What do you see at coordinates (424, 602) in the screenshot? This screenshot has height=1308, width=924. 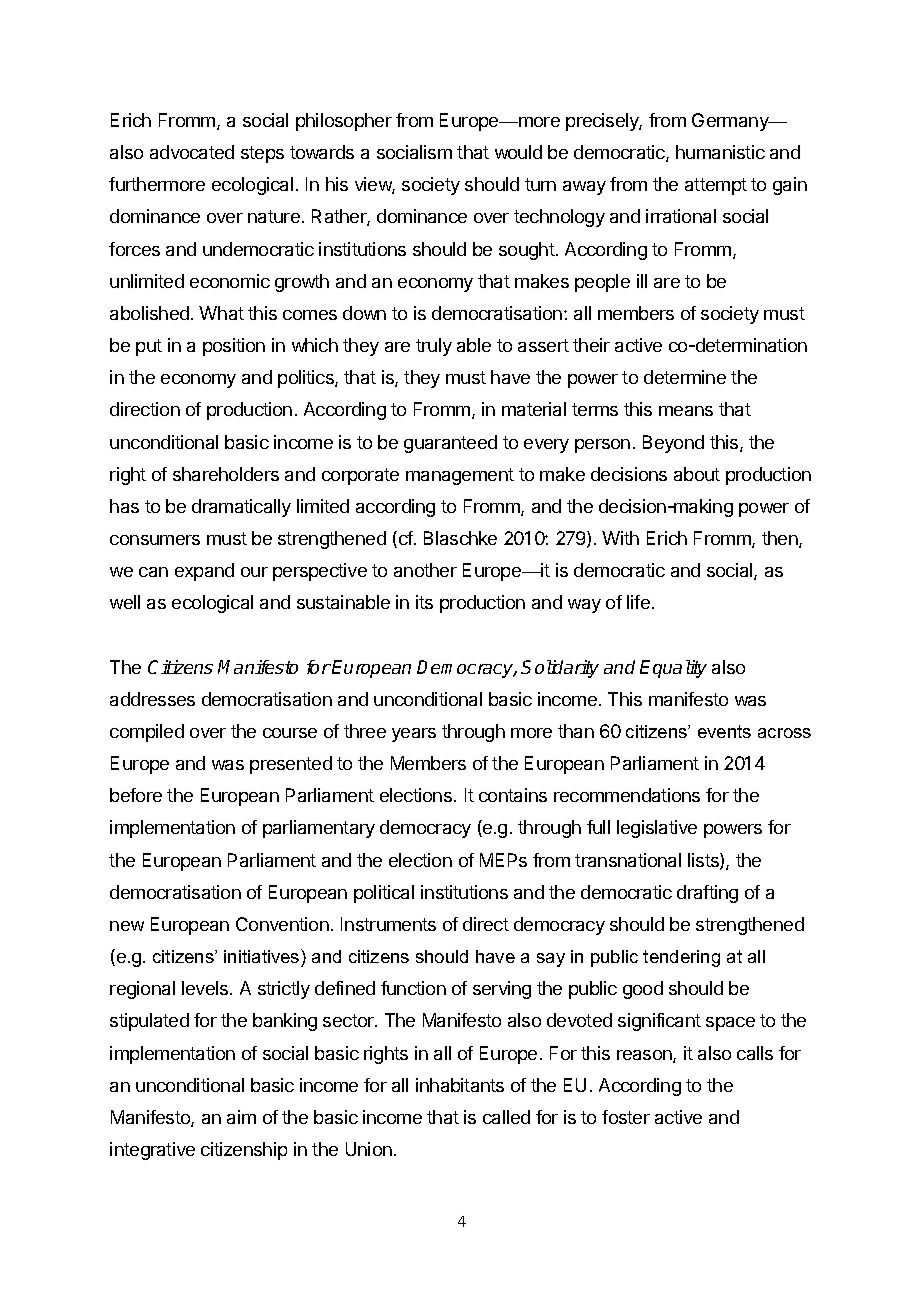 I see `its` at bounding box center [424, 602].
